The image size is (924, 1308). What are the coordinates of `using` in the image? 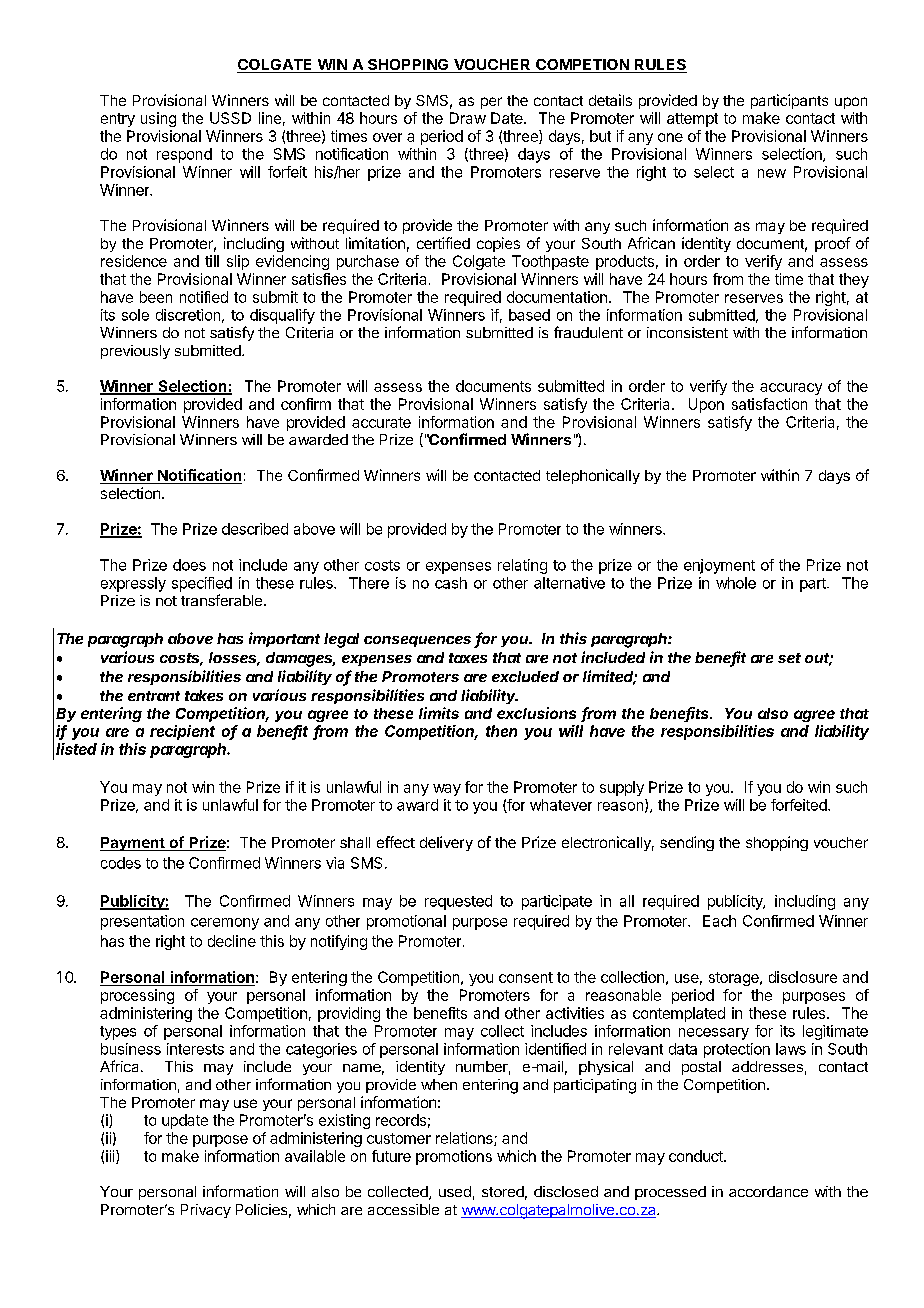 It's located at (158, 119).
